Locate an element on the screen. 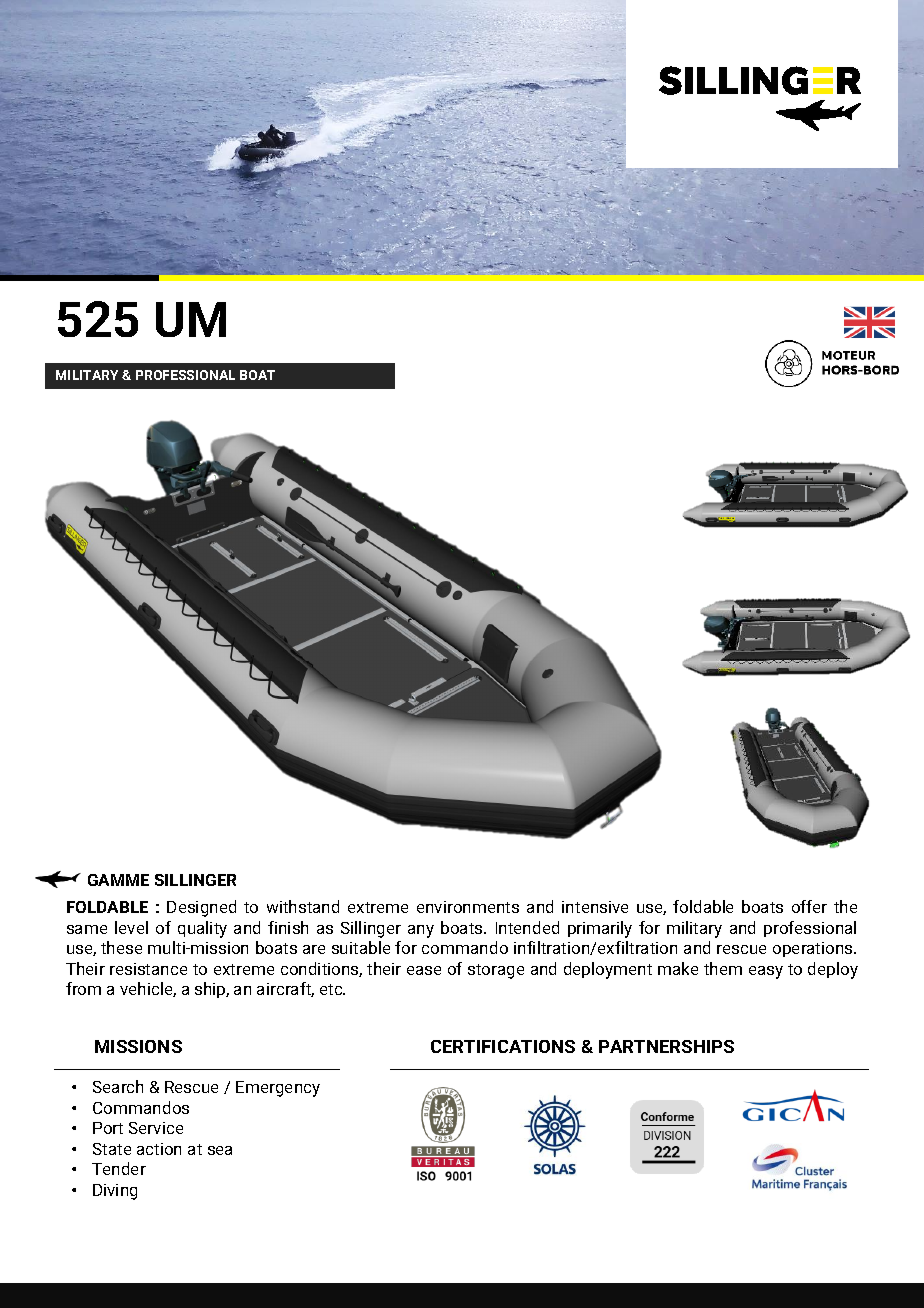  CERTIFICATIONS is located at coordinates (503, 1046).
